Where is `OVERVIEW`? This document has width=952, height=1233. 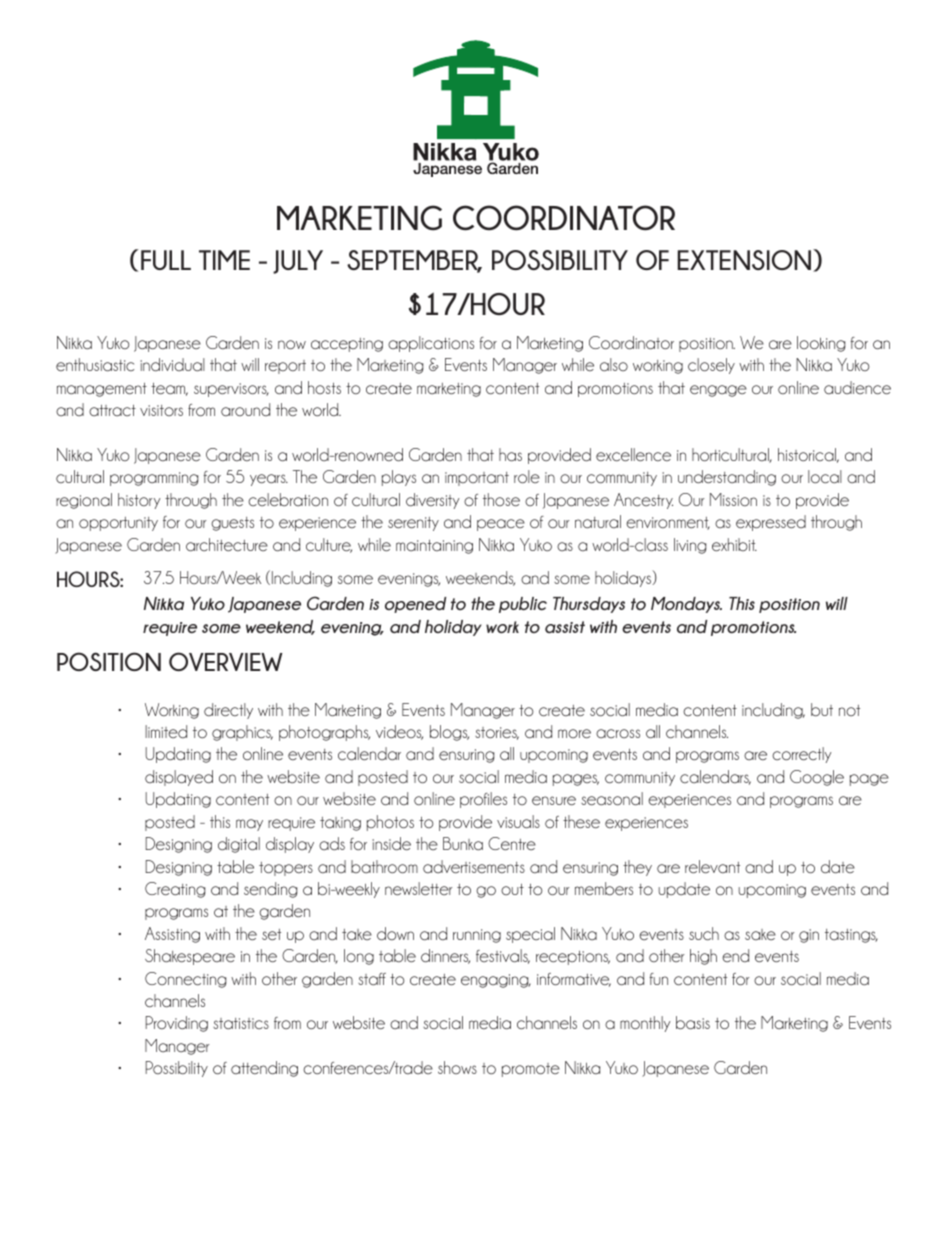
OVERVIEW is located at coordinates (226, 661).
